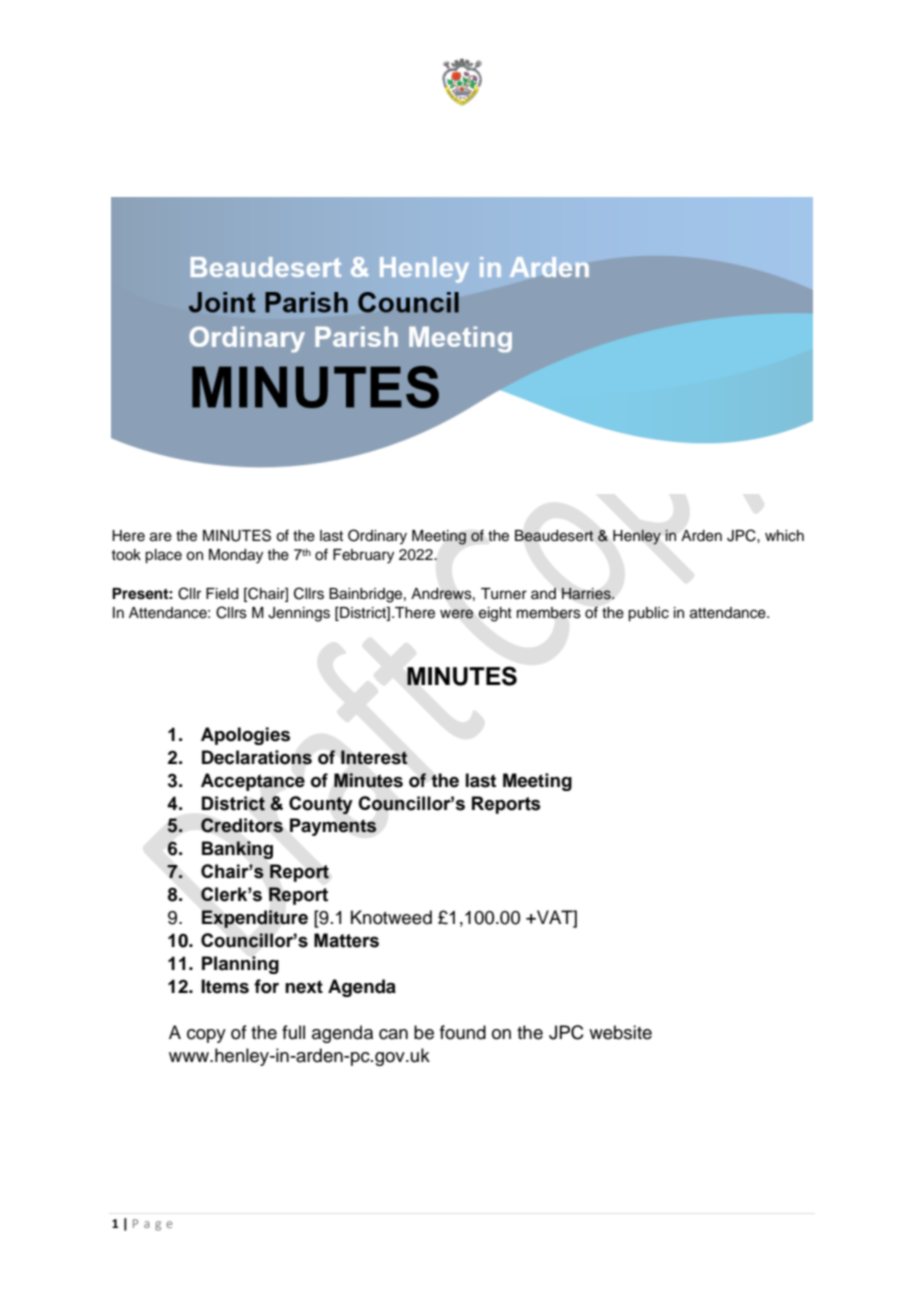 The image size is (924, 1308). What do you see at coordinates (236, 556) in the document?
I see `Monday` at bounding box center [236, 556].
